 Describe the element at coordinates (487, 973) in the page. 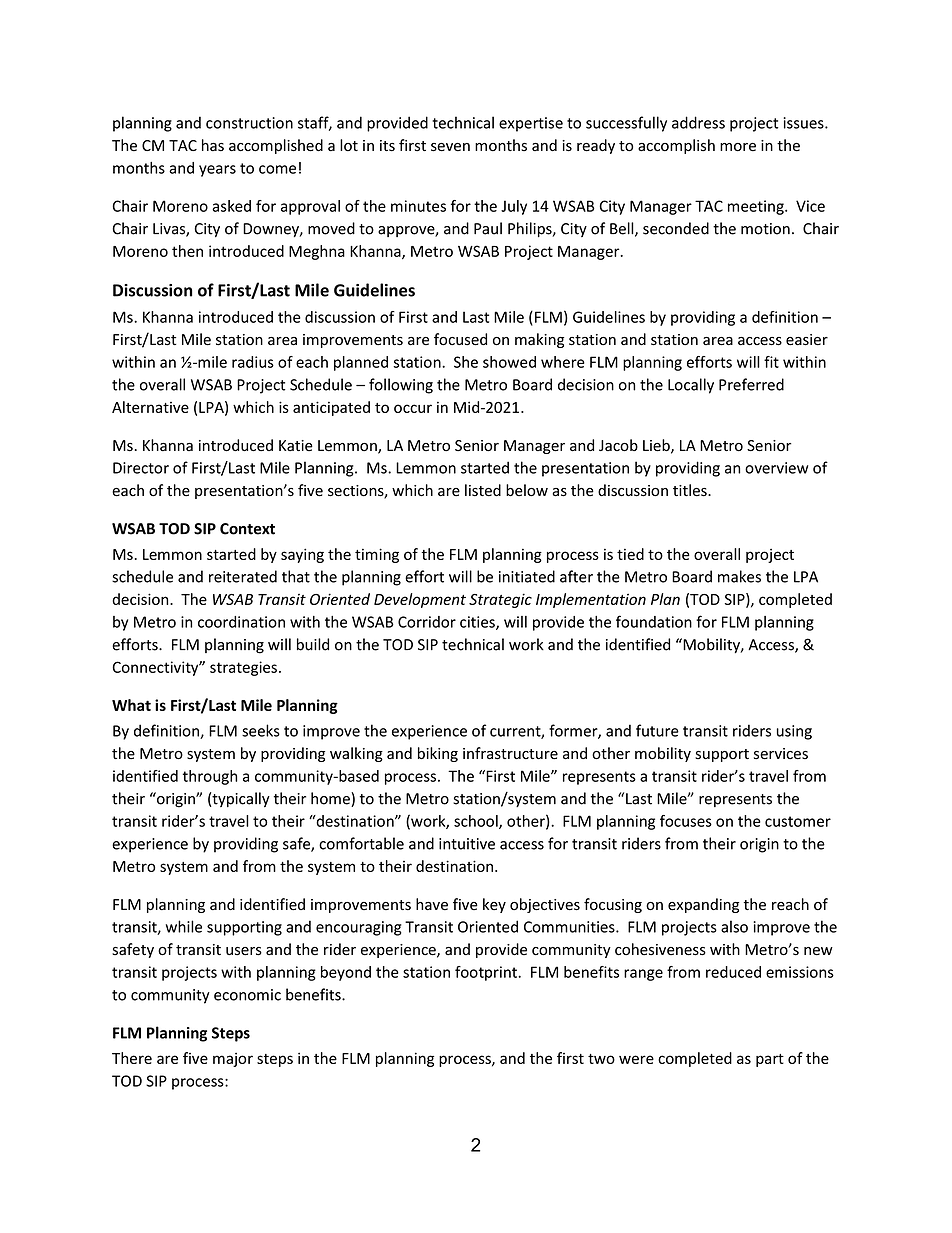

I see `footprint` at that location.
